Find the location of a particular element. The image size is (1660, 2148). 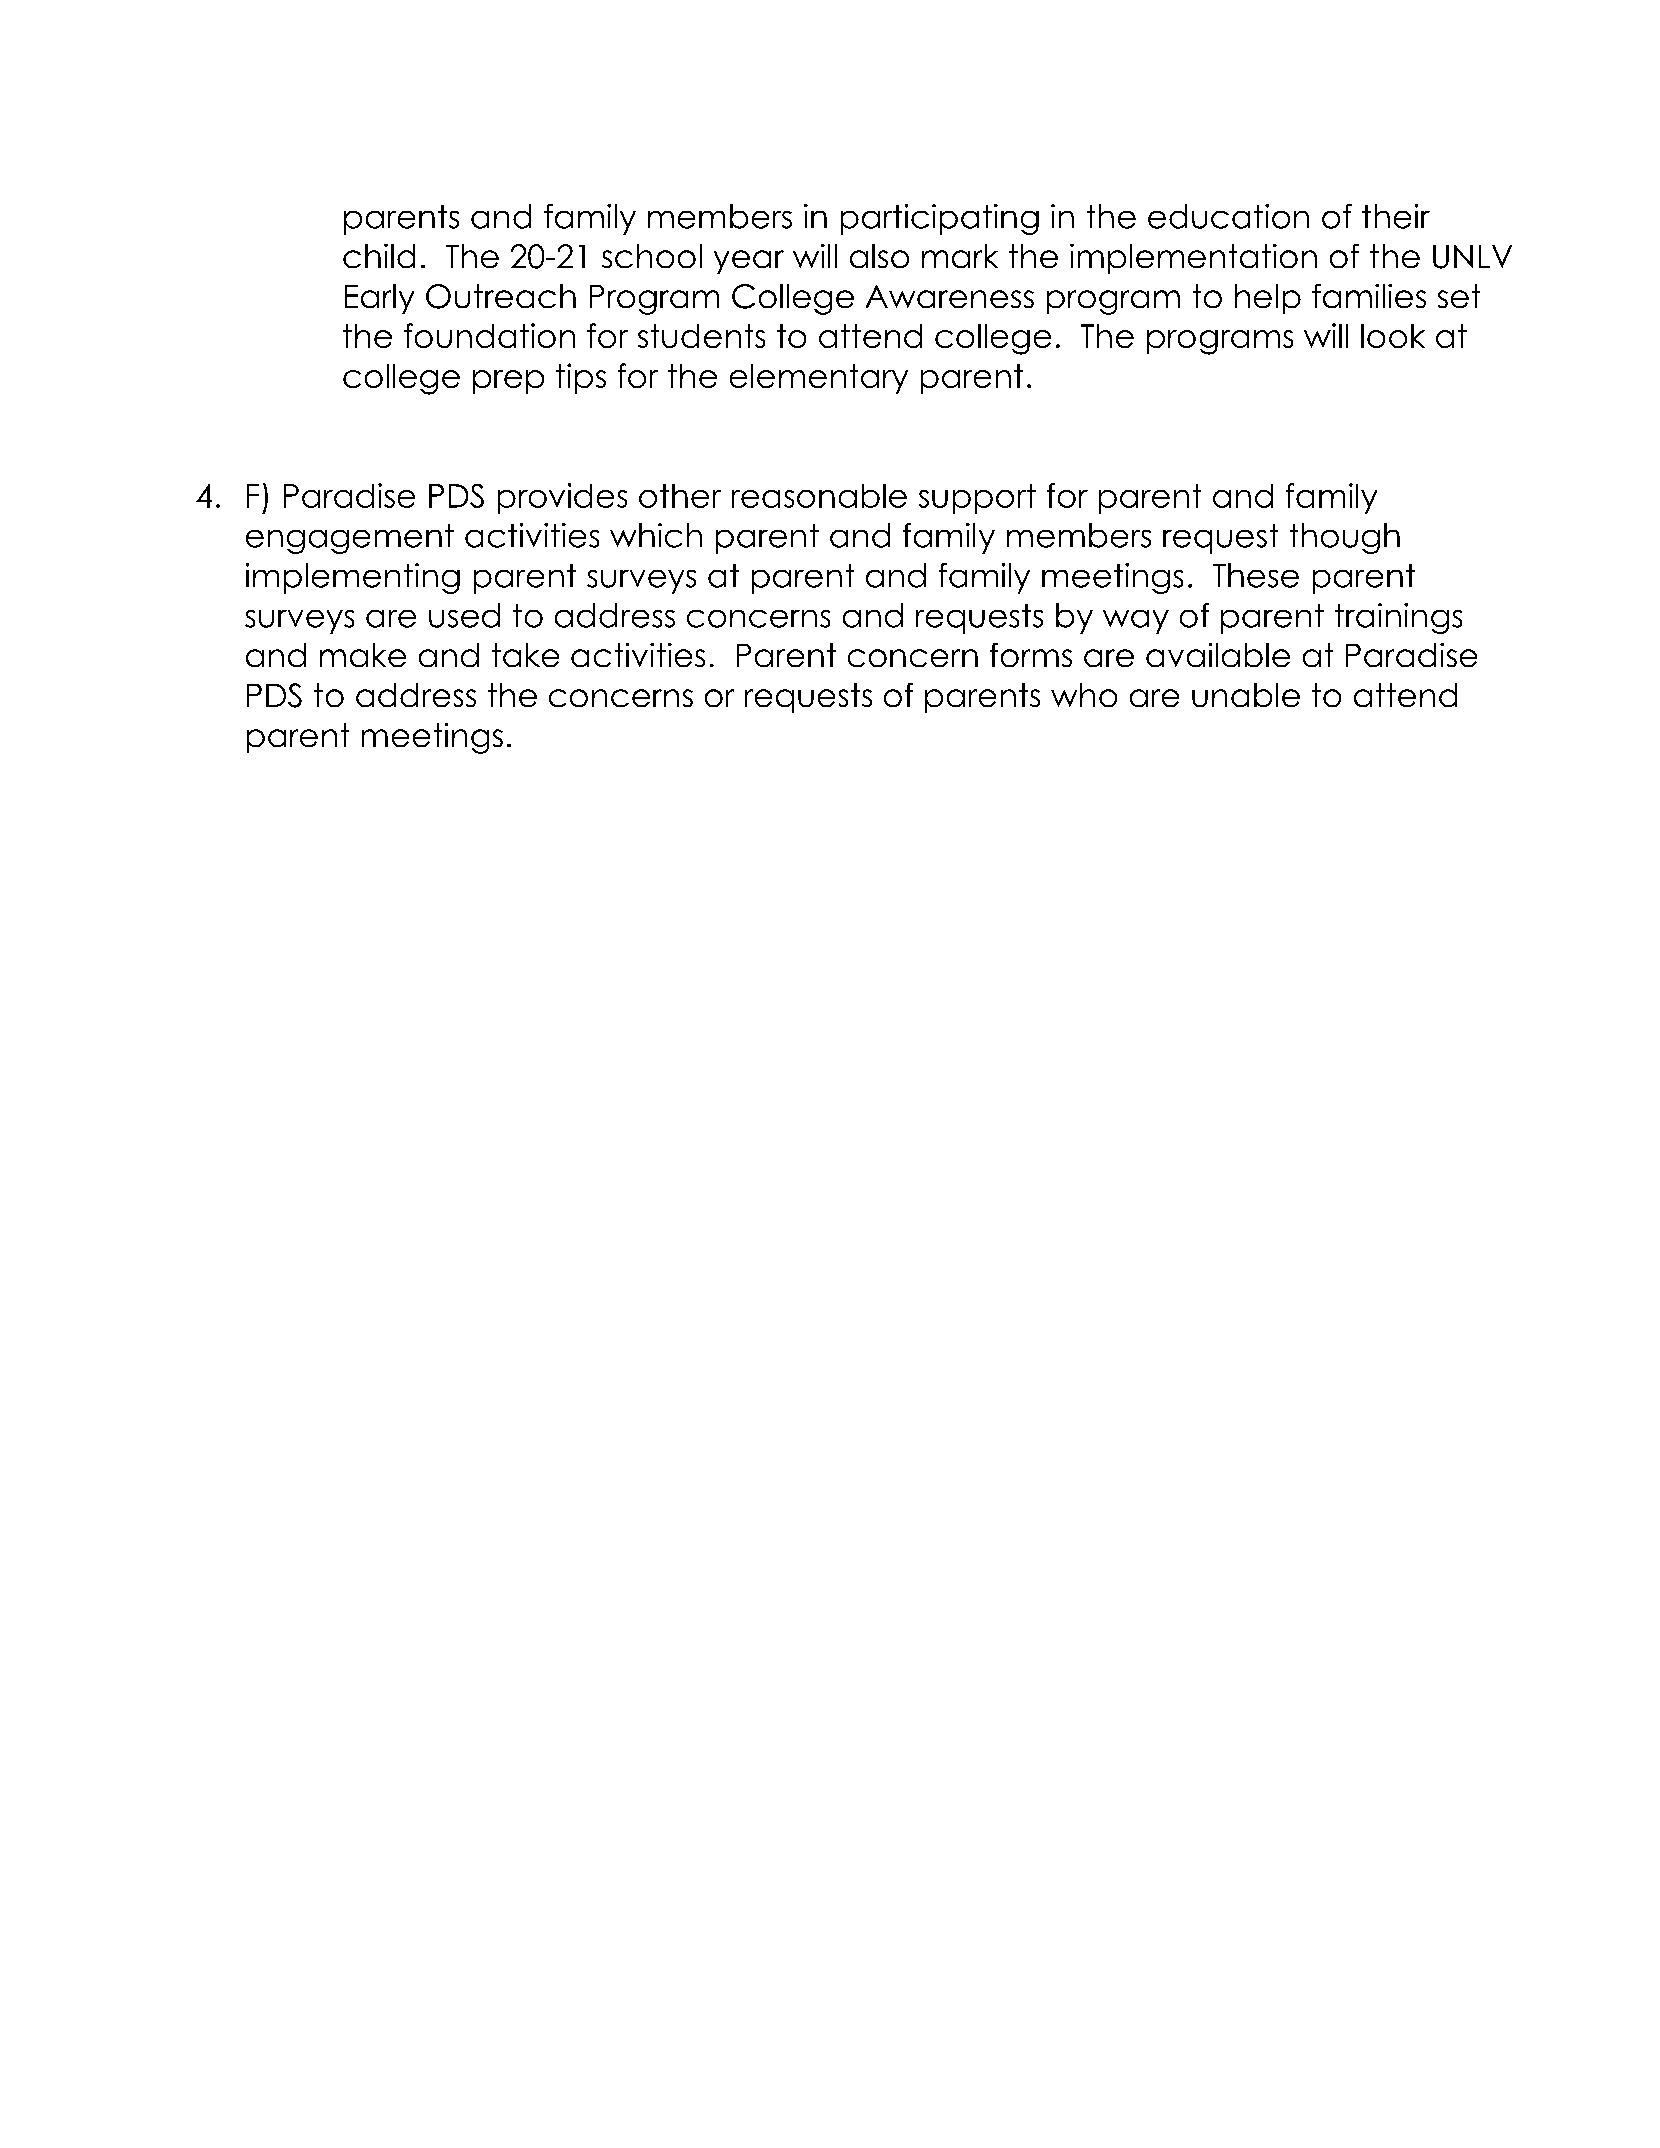

which is located at coordinates (656, 535).
